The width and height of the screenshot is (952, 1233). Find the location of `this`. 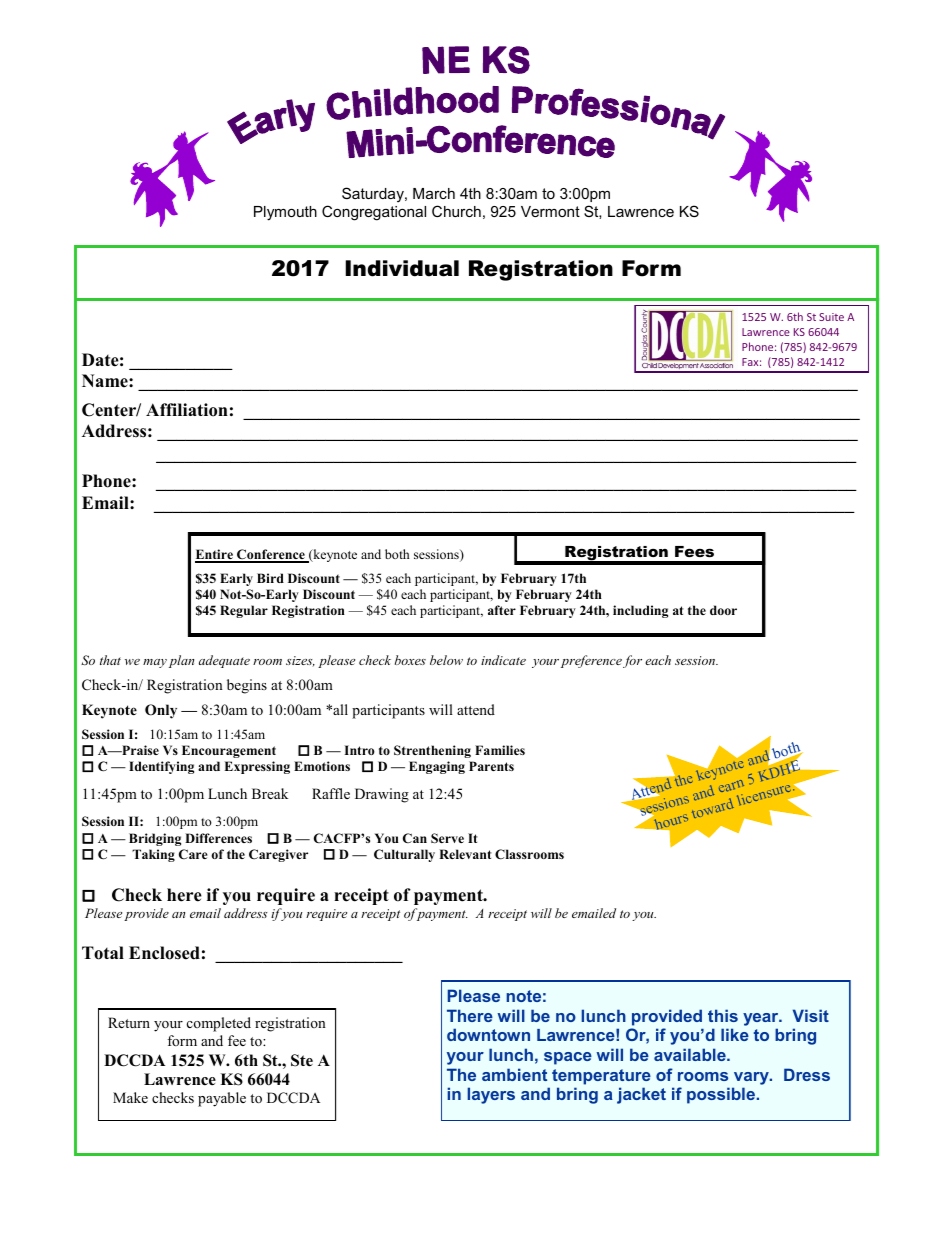

this is located at coordinates (723, 1015).
